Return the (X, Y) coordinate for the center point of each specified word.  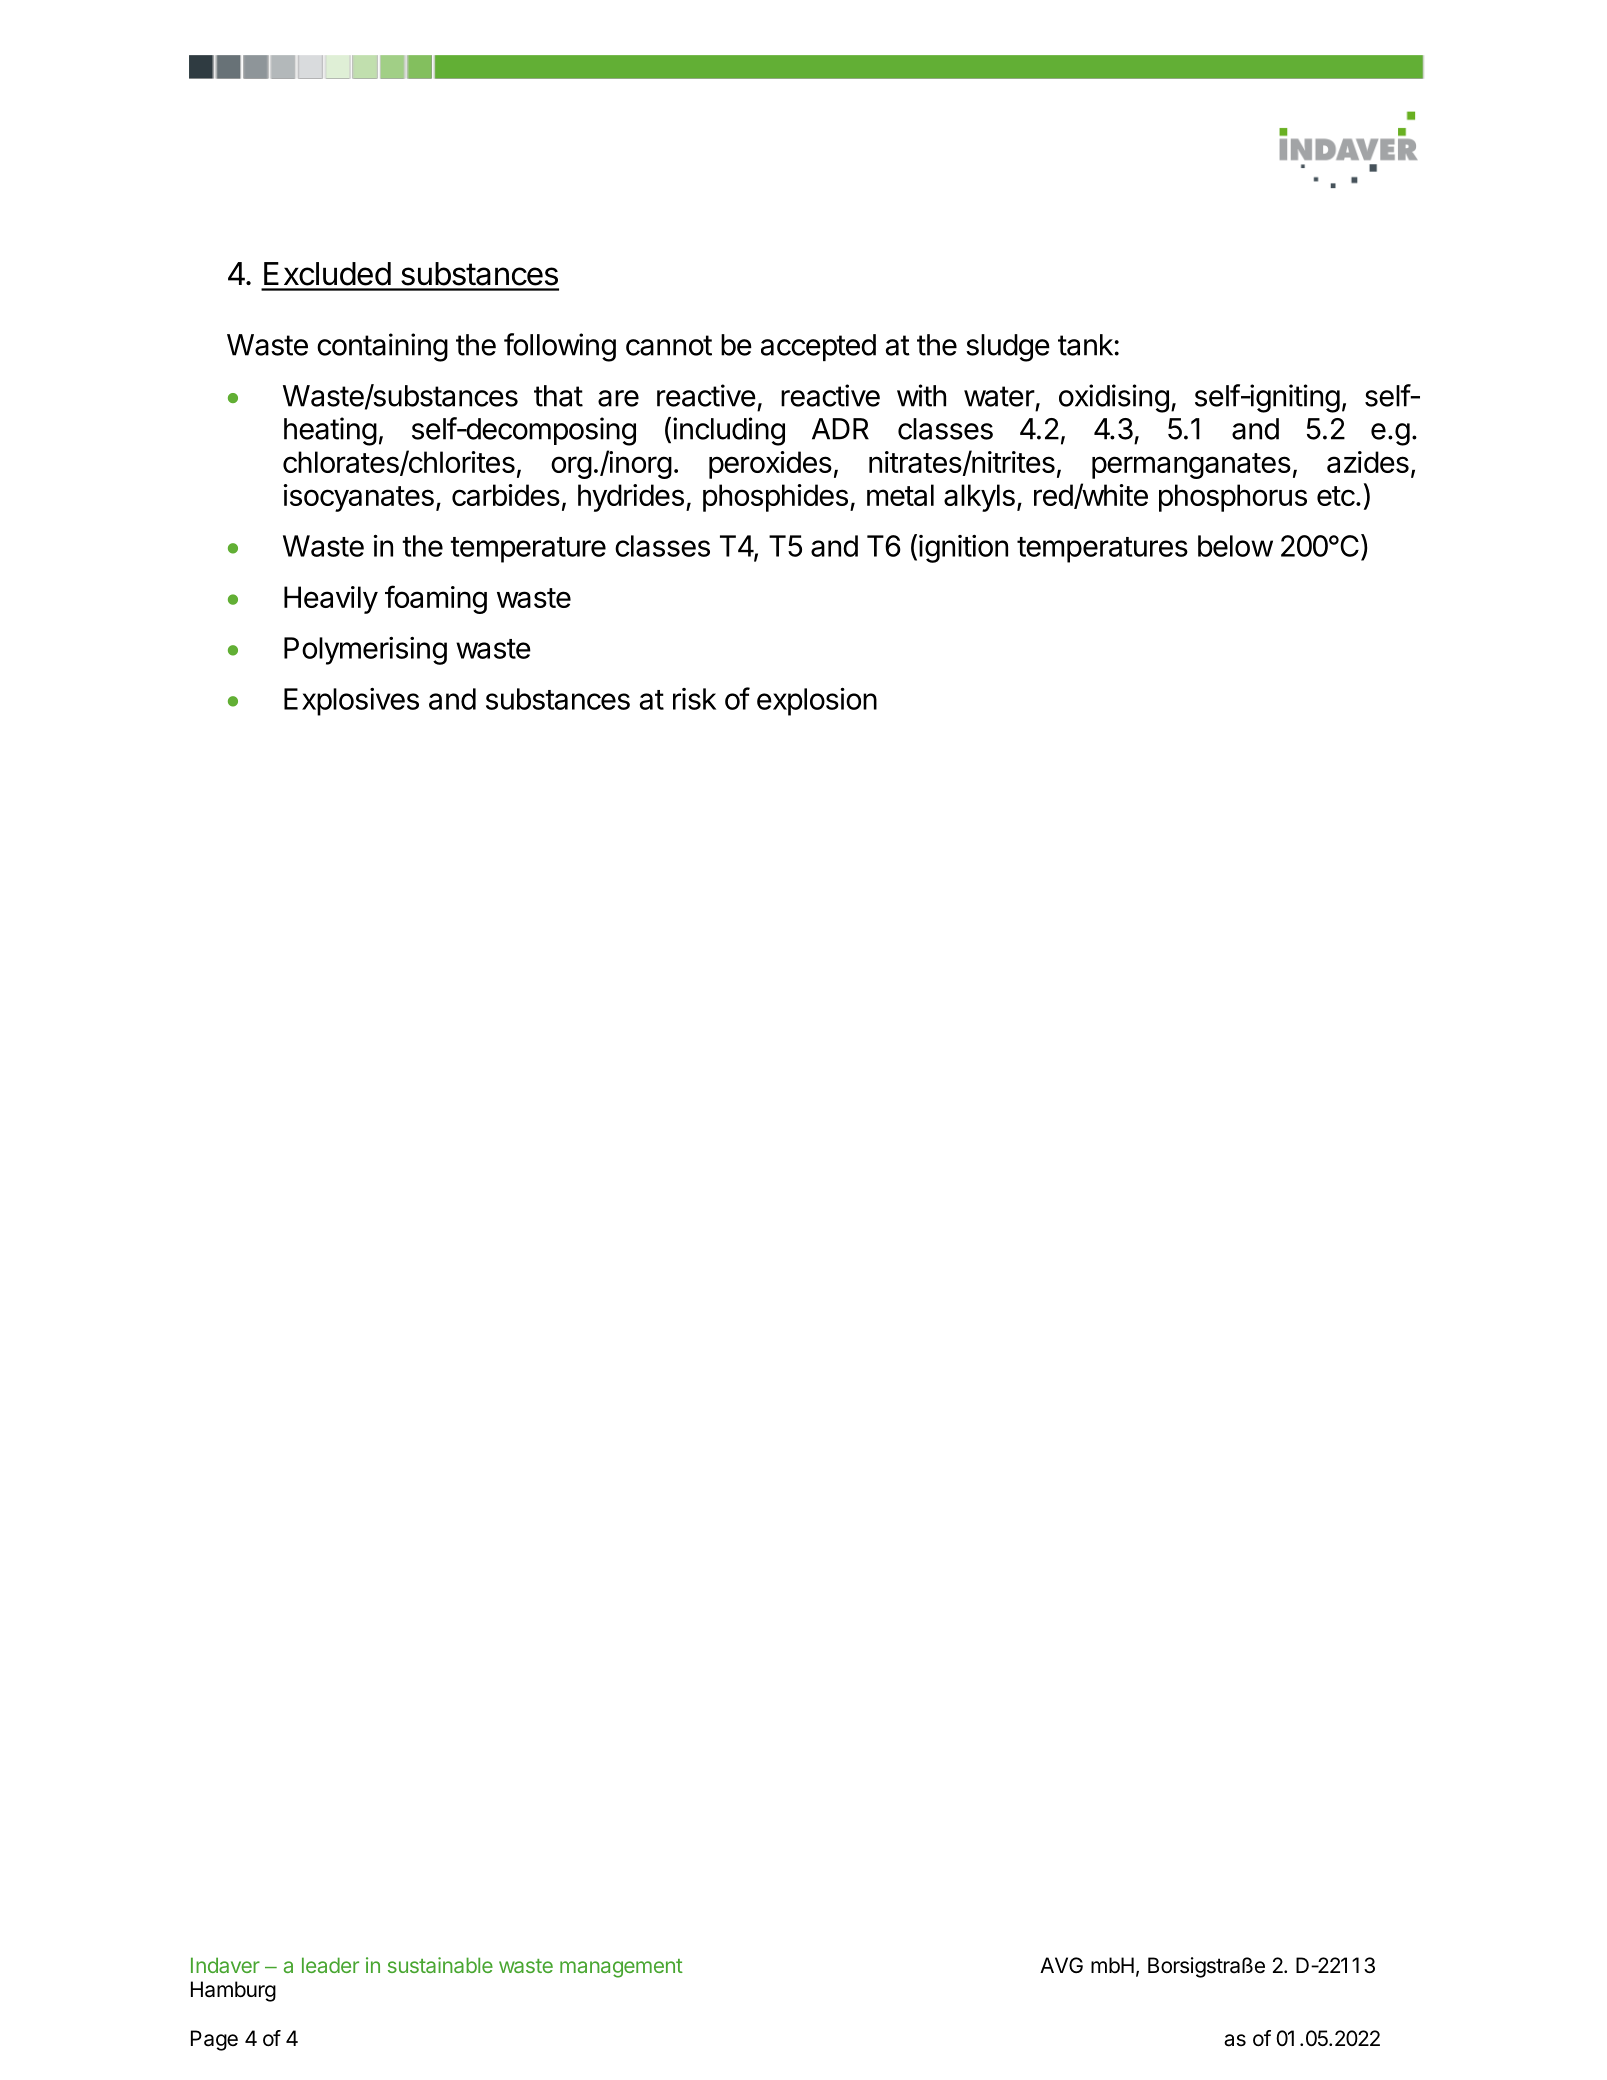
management (621, 1968)
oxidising (1114, 398)
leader (330, 1965)
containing (382, 347)
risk (694, 699)
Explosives (351, 702)
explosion (817, 701)
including (729, 431)
